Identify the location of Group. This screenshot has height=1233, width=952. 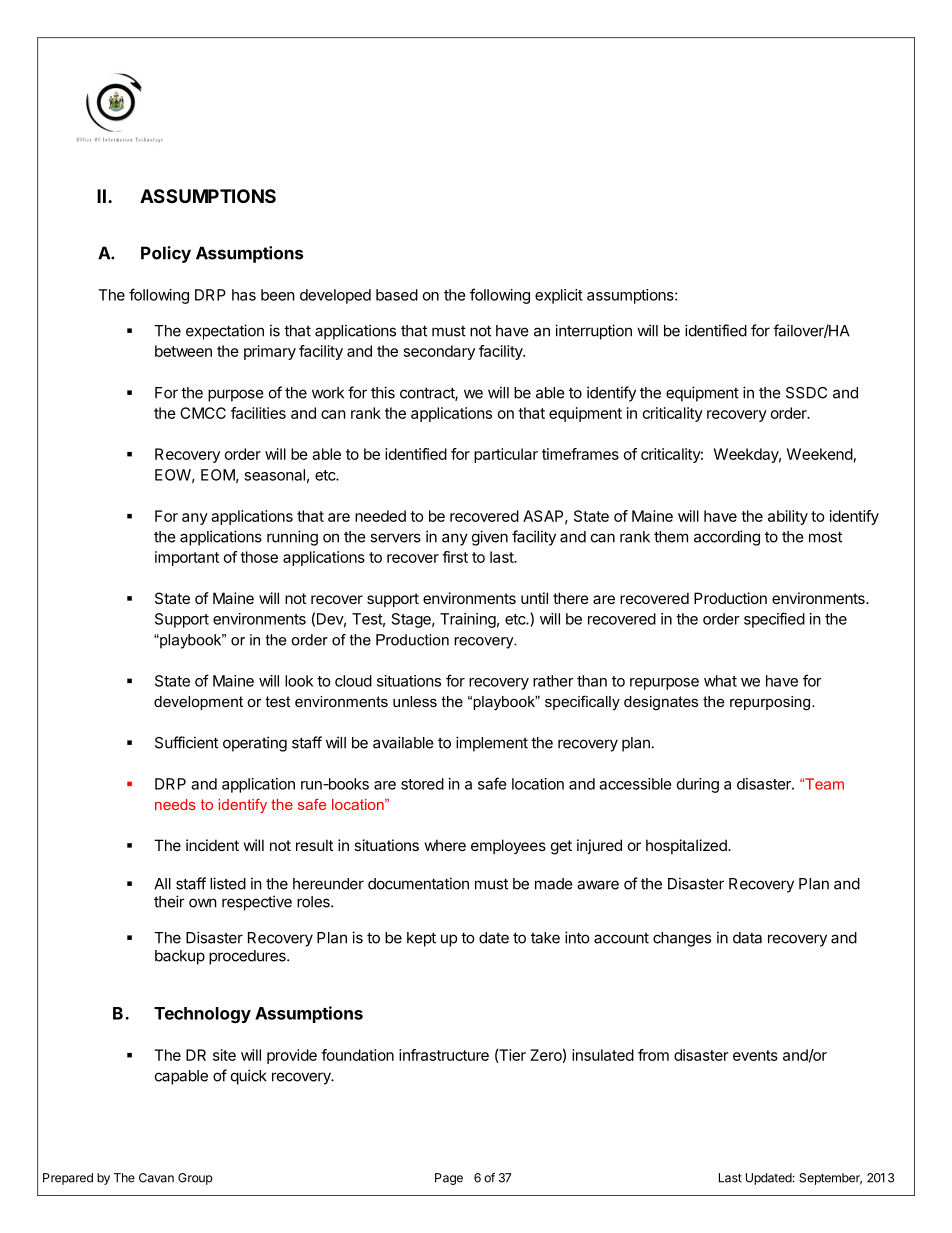
(195, 1179).
